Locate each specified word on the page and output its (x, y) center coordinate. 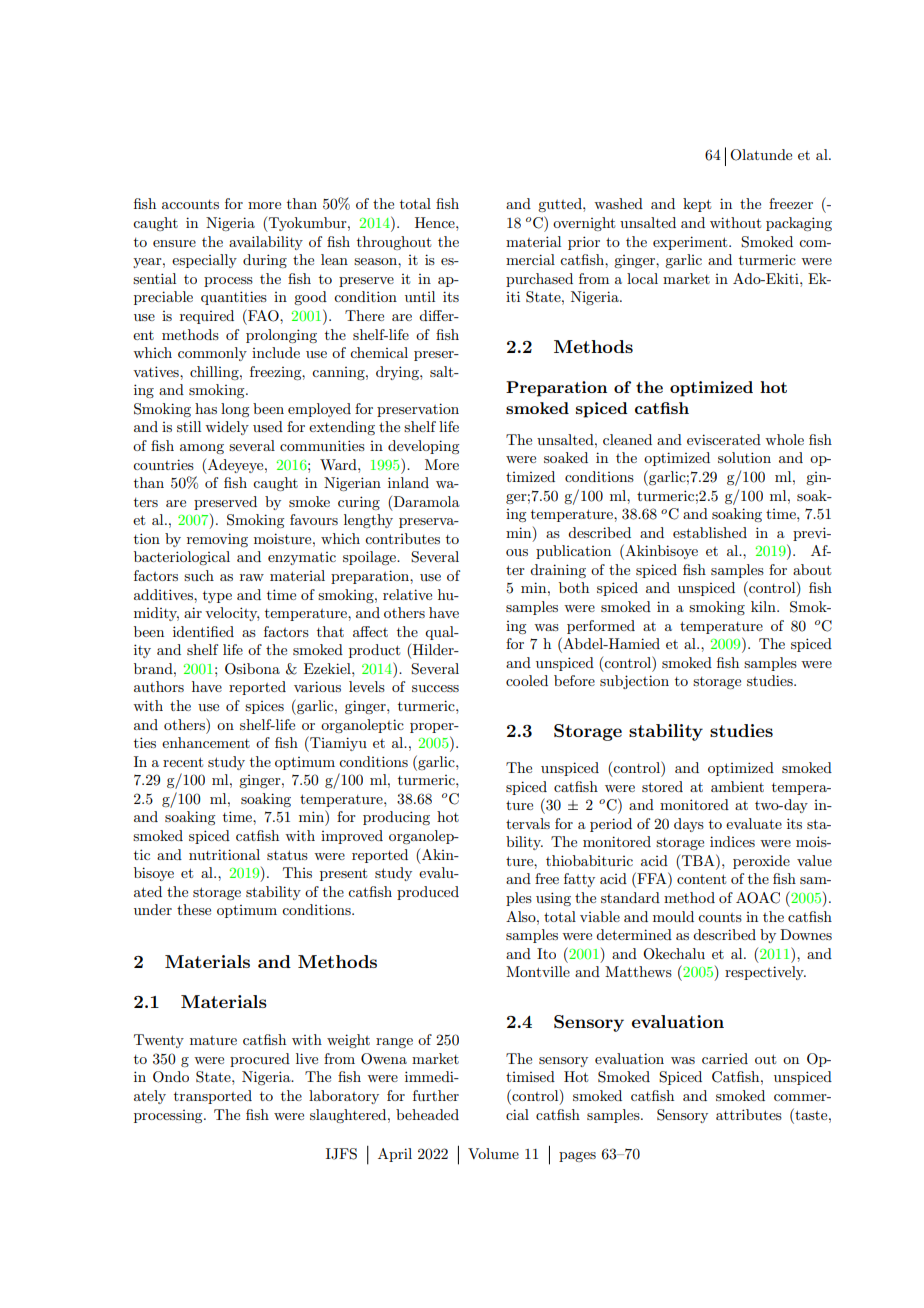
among (202, 449)
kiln (764, 606)
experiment (691, 243)
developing (423, 447)
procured (260, 1060)
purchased (539, 280)
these (194, 909)
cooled (527, 680)
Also (522, 916)
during (265, 261)
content (701, 879)
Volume (493, 1153)
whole (784, 439)
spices (264, 707)
